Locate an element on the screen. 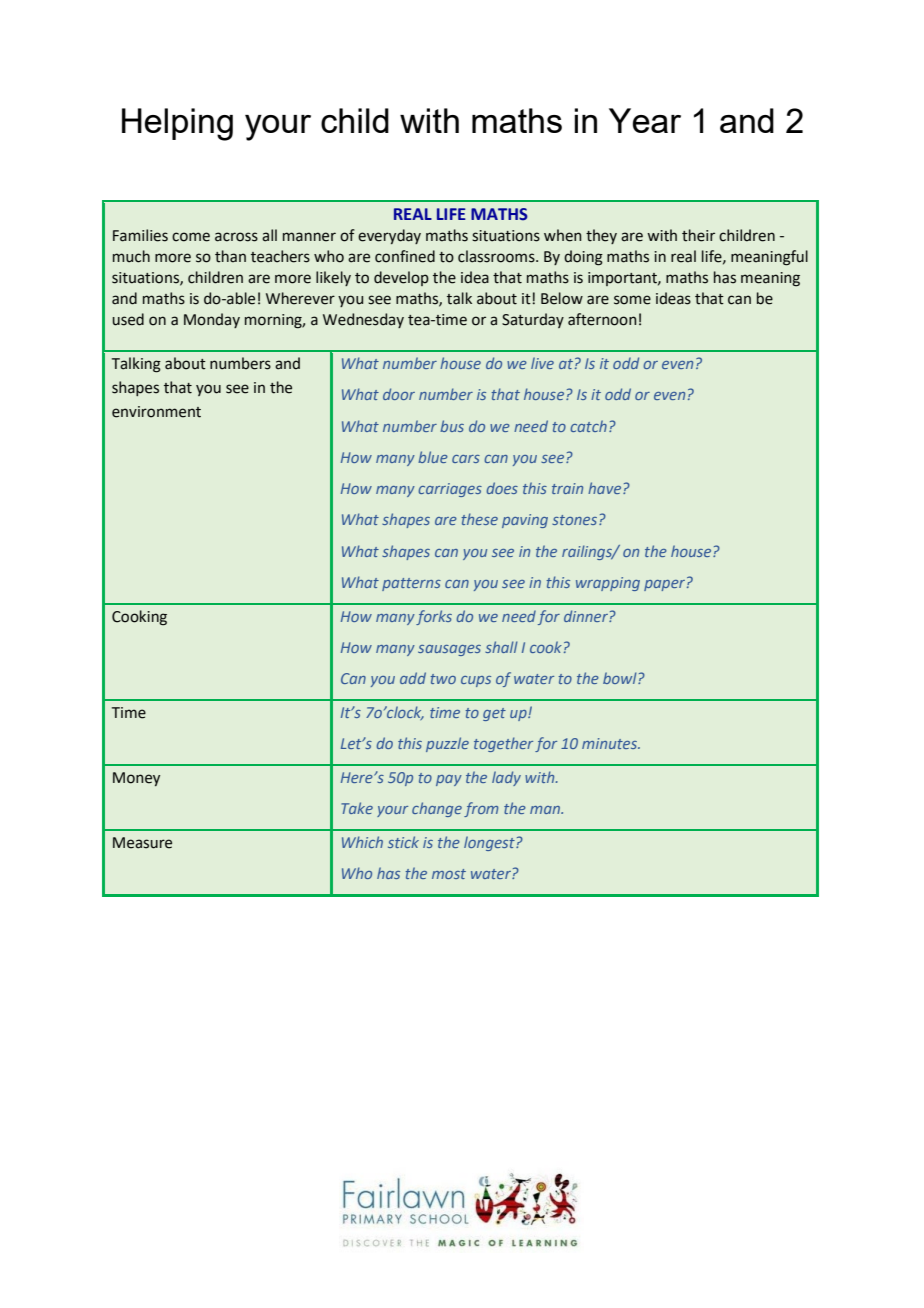 The height and width of the screenshot is (1308, 924). Measure is located at coordinates (142, 843).
